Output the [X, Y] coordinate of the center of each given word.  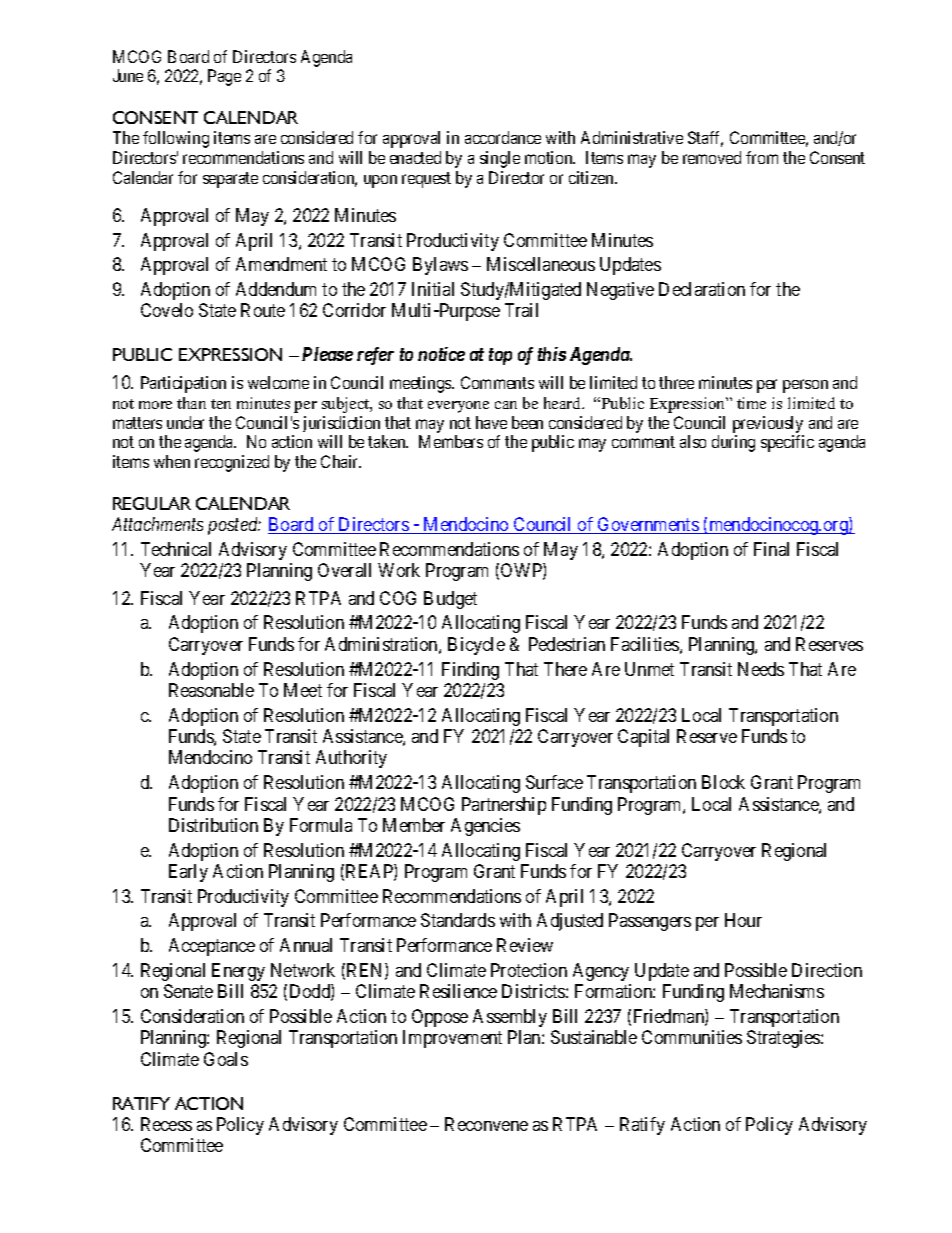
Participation [183, 384]
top [500, 356]
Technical [176, 549]
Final [771, 549]
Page [224, 77]
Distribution [213, 825]
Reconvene [486, 1124]
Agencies [485, 827]
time [751, 403]
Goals [226, 1059]
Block [723, 782]
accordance [503, 137]
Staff [705, 139]
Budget [450, 600]
